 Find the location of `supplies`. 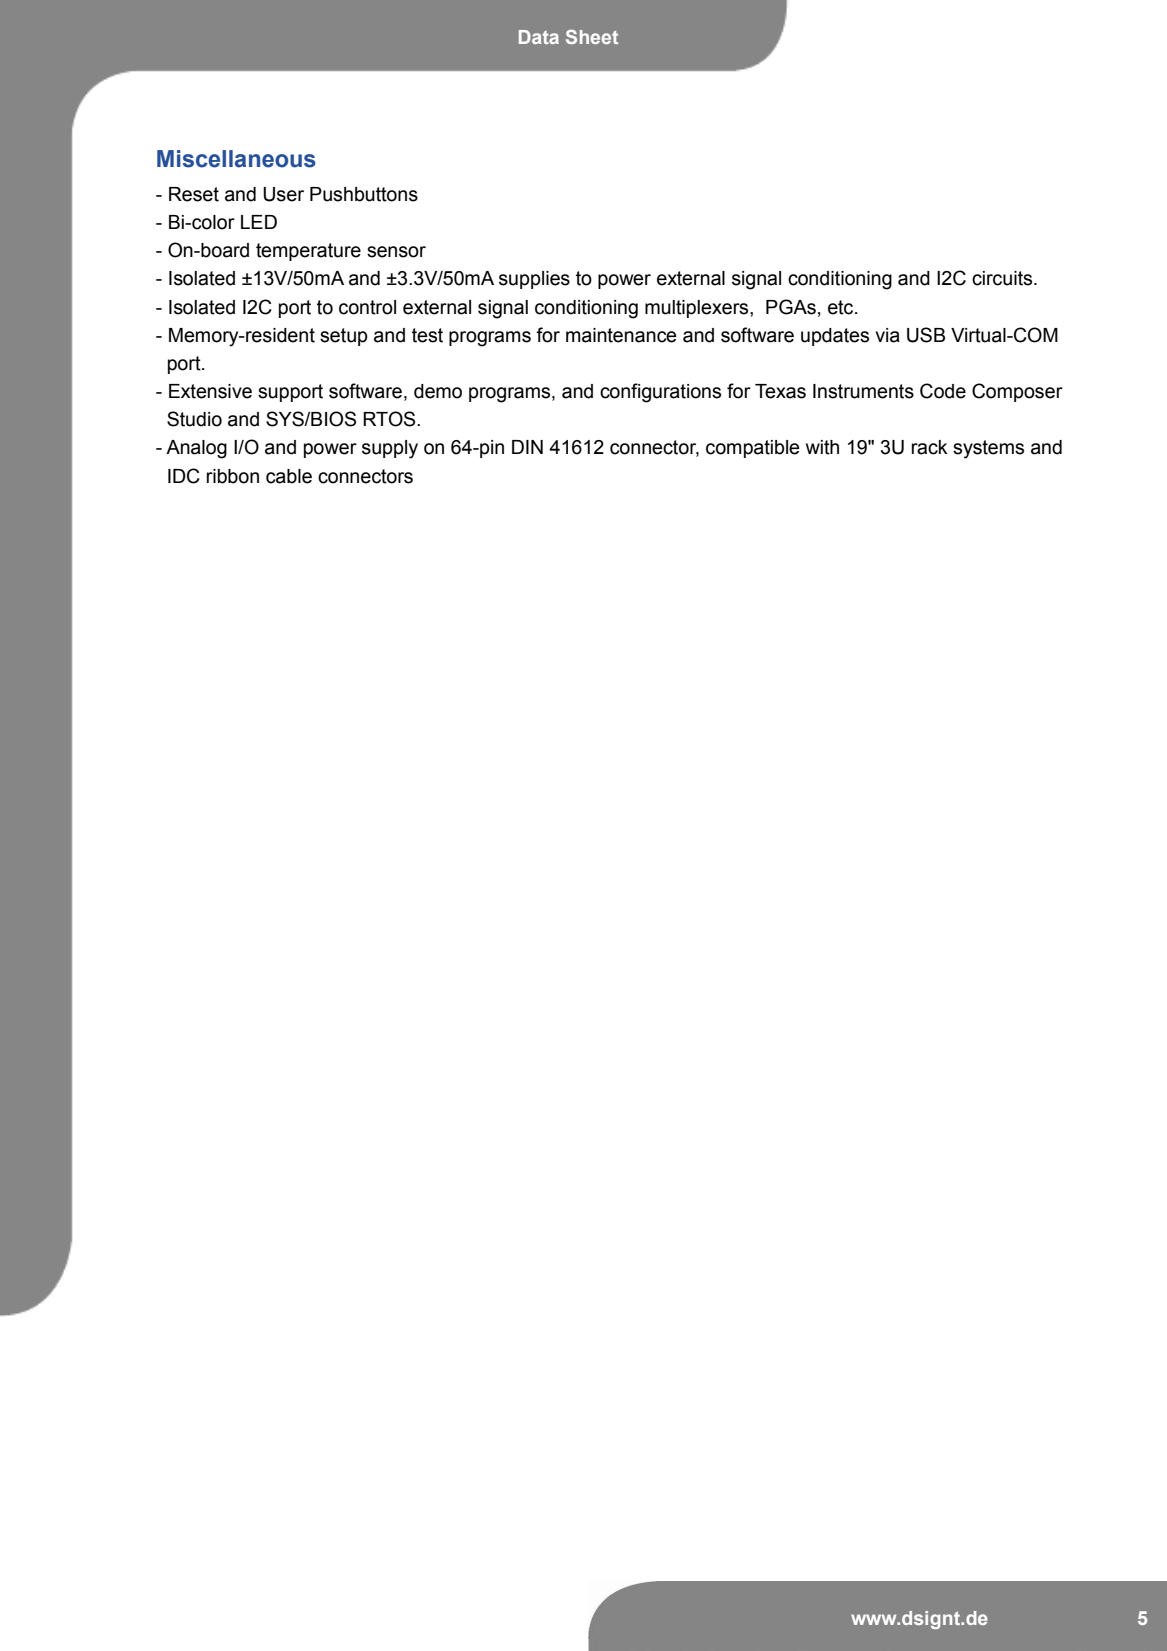

supplies is located at coordinates (534, 280).
